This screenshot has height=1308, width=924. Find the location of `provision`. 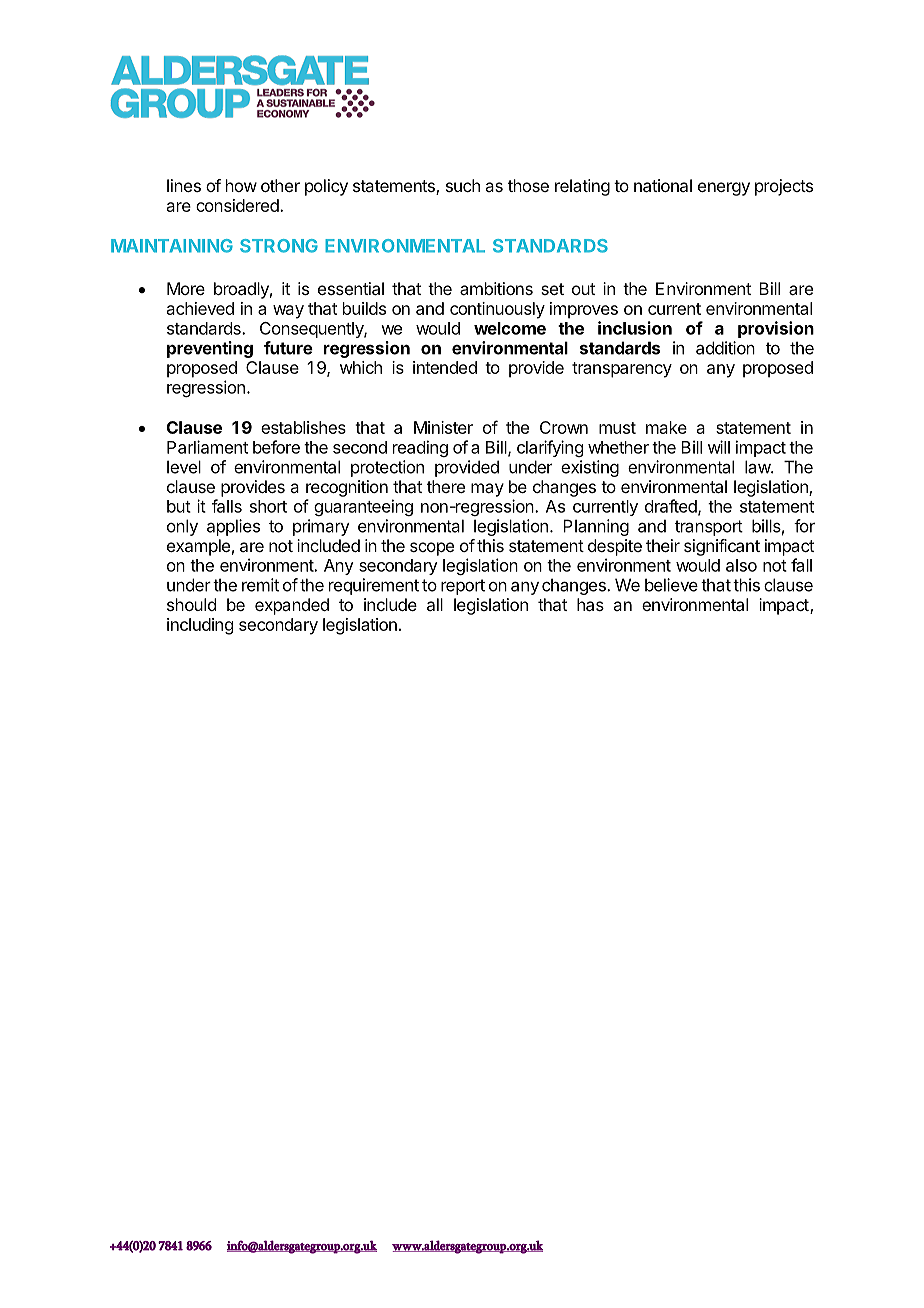

provision is located at coordinates (776, 329).
